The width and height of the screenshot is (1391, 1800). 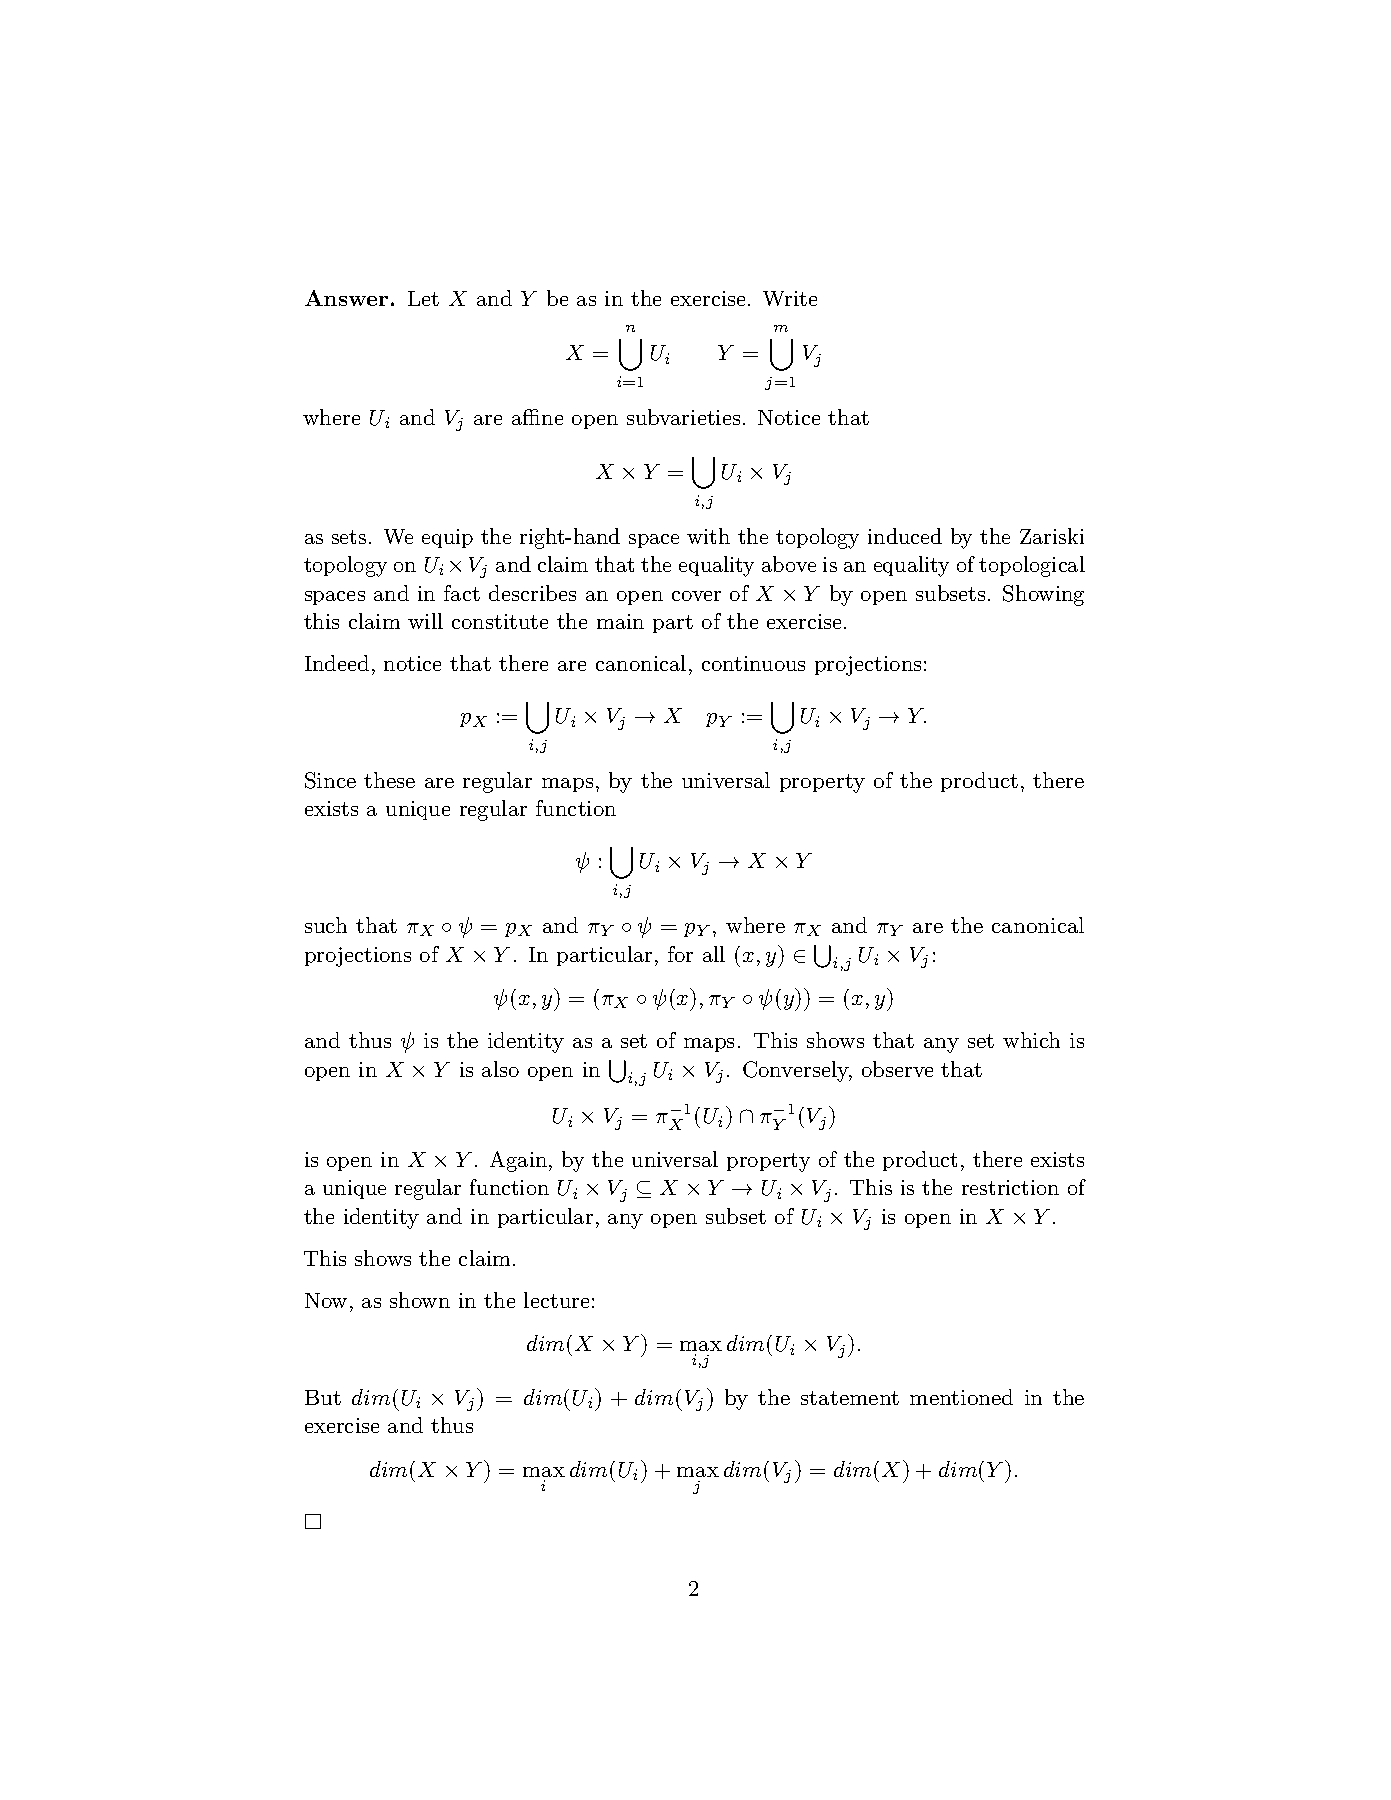 What do you see at coordinates (500, 1069) in the screenshot?
I see `also` at bounding box center [500, 1069].
